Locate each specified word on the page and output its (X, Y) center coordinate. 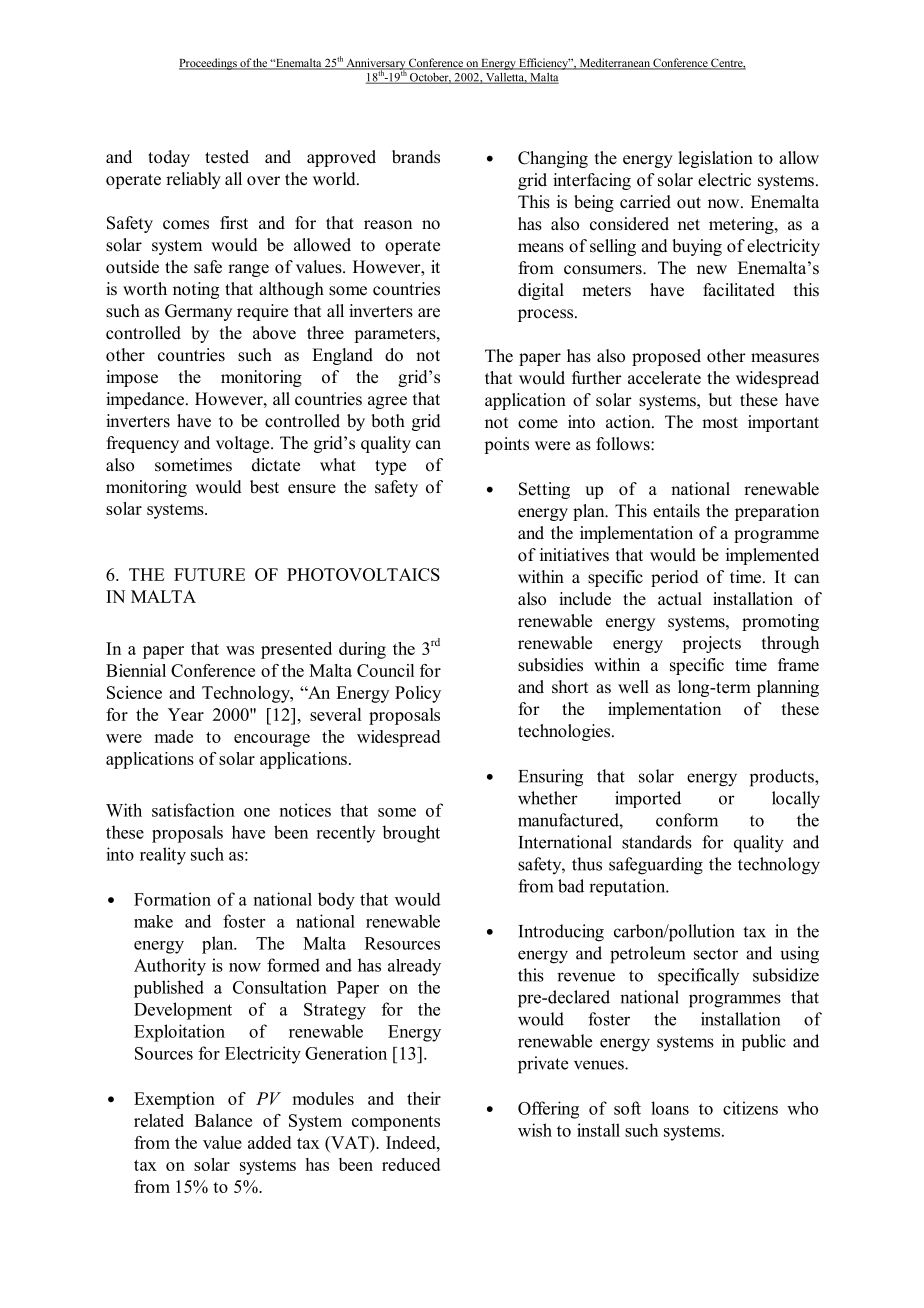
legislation (715, 159)
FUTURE (209, 574)
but (720, 399)
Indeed (412, 1142)
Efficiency (544, 64)
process (547, 315)
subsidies (550, 665)
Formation (172, 899)
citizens (750, 1108)
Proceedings (209, 64)
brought (411, 834)
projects (711, 644)
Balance (223, 1120)
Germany (198, 312)
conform (687, 820)
